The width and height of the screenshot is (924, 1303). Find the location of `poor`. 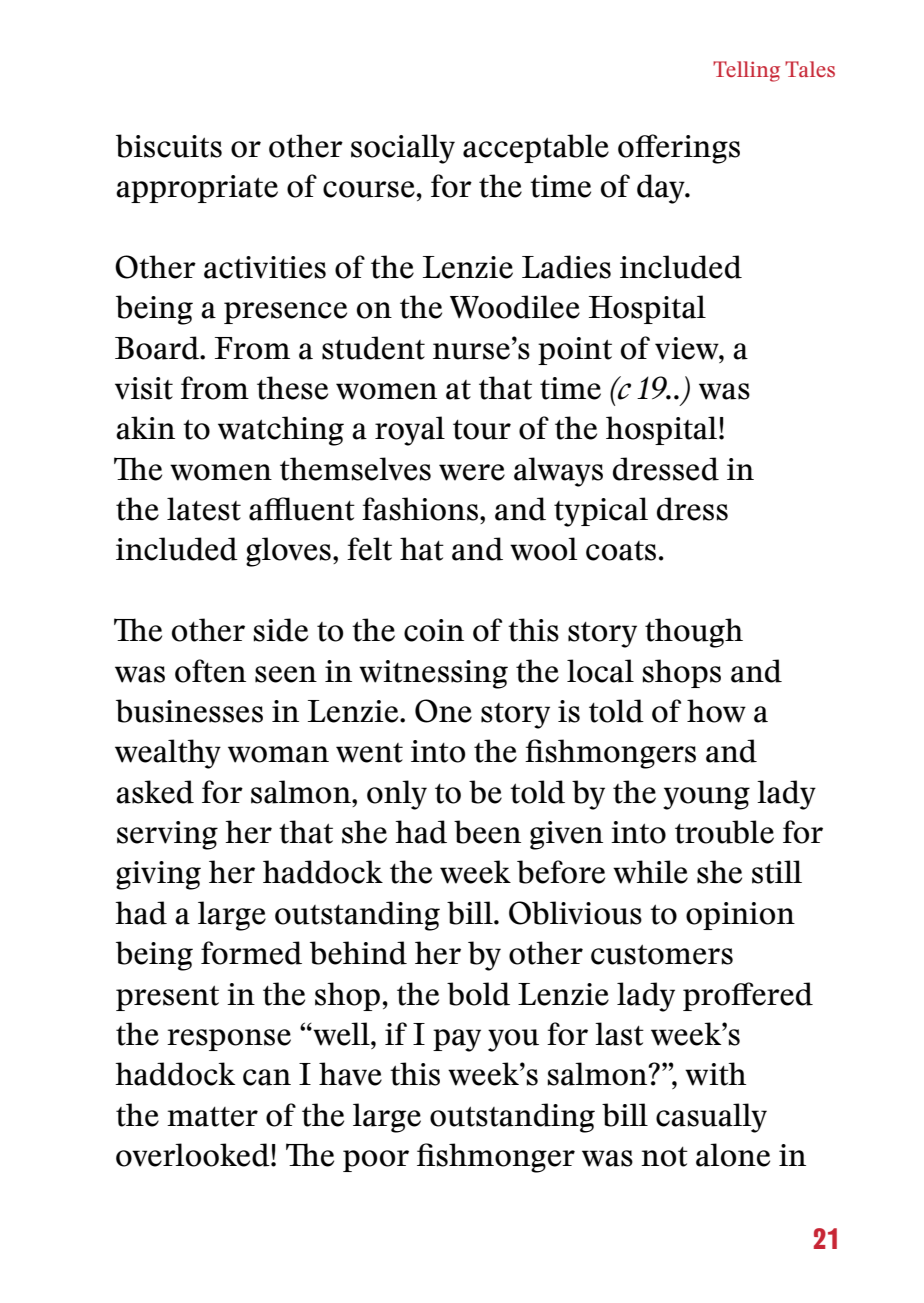

poor is located at coordinates (376, 1161).
